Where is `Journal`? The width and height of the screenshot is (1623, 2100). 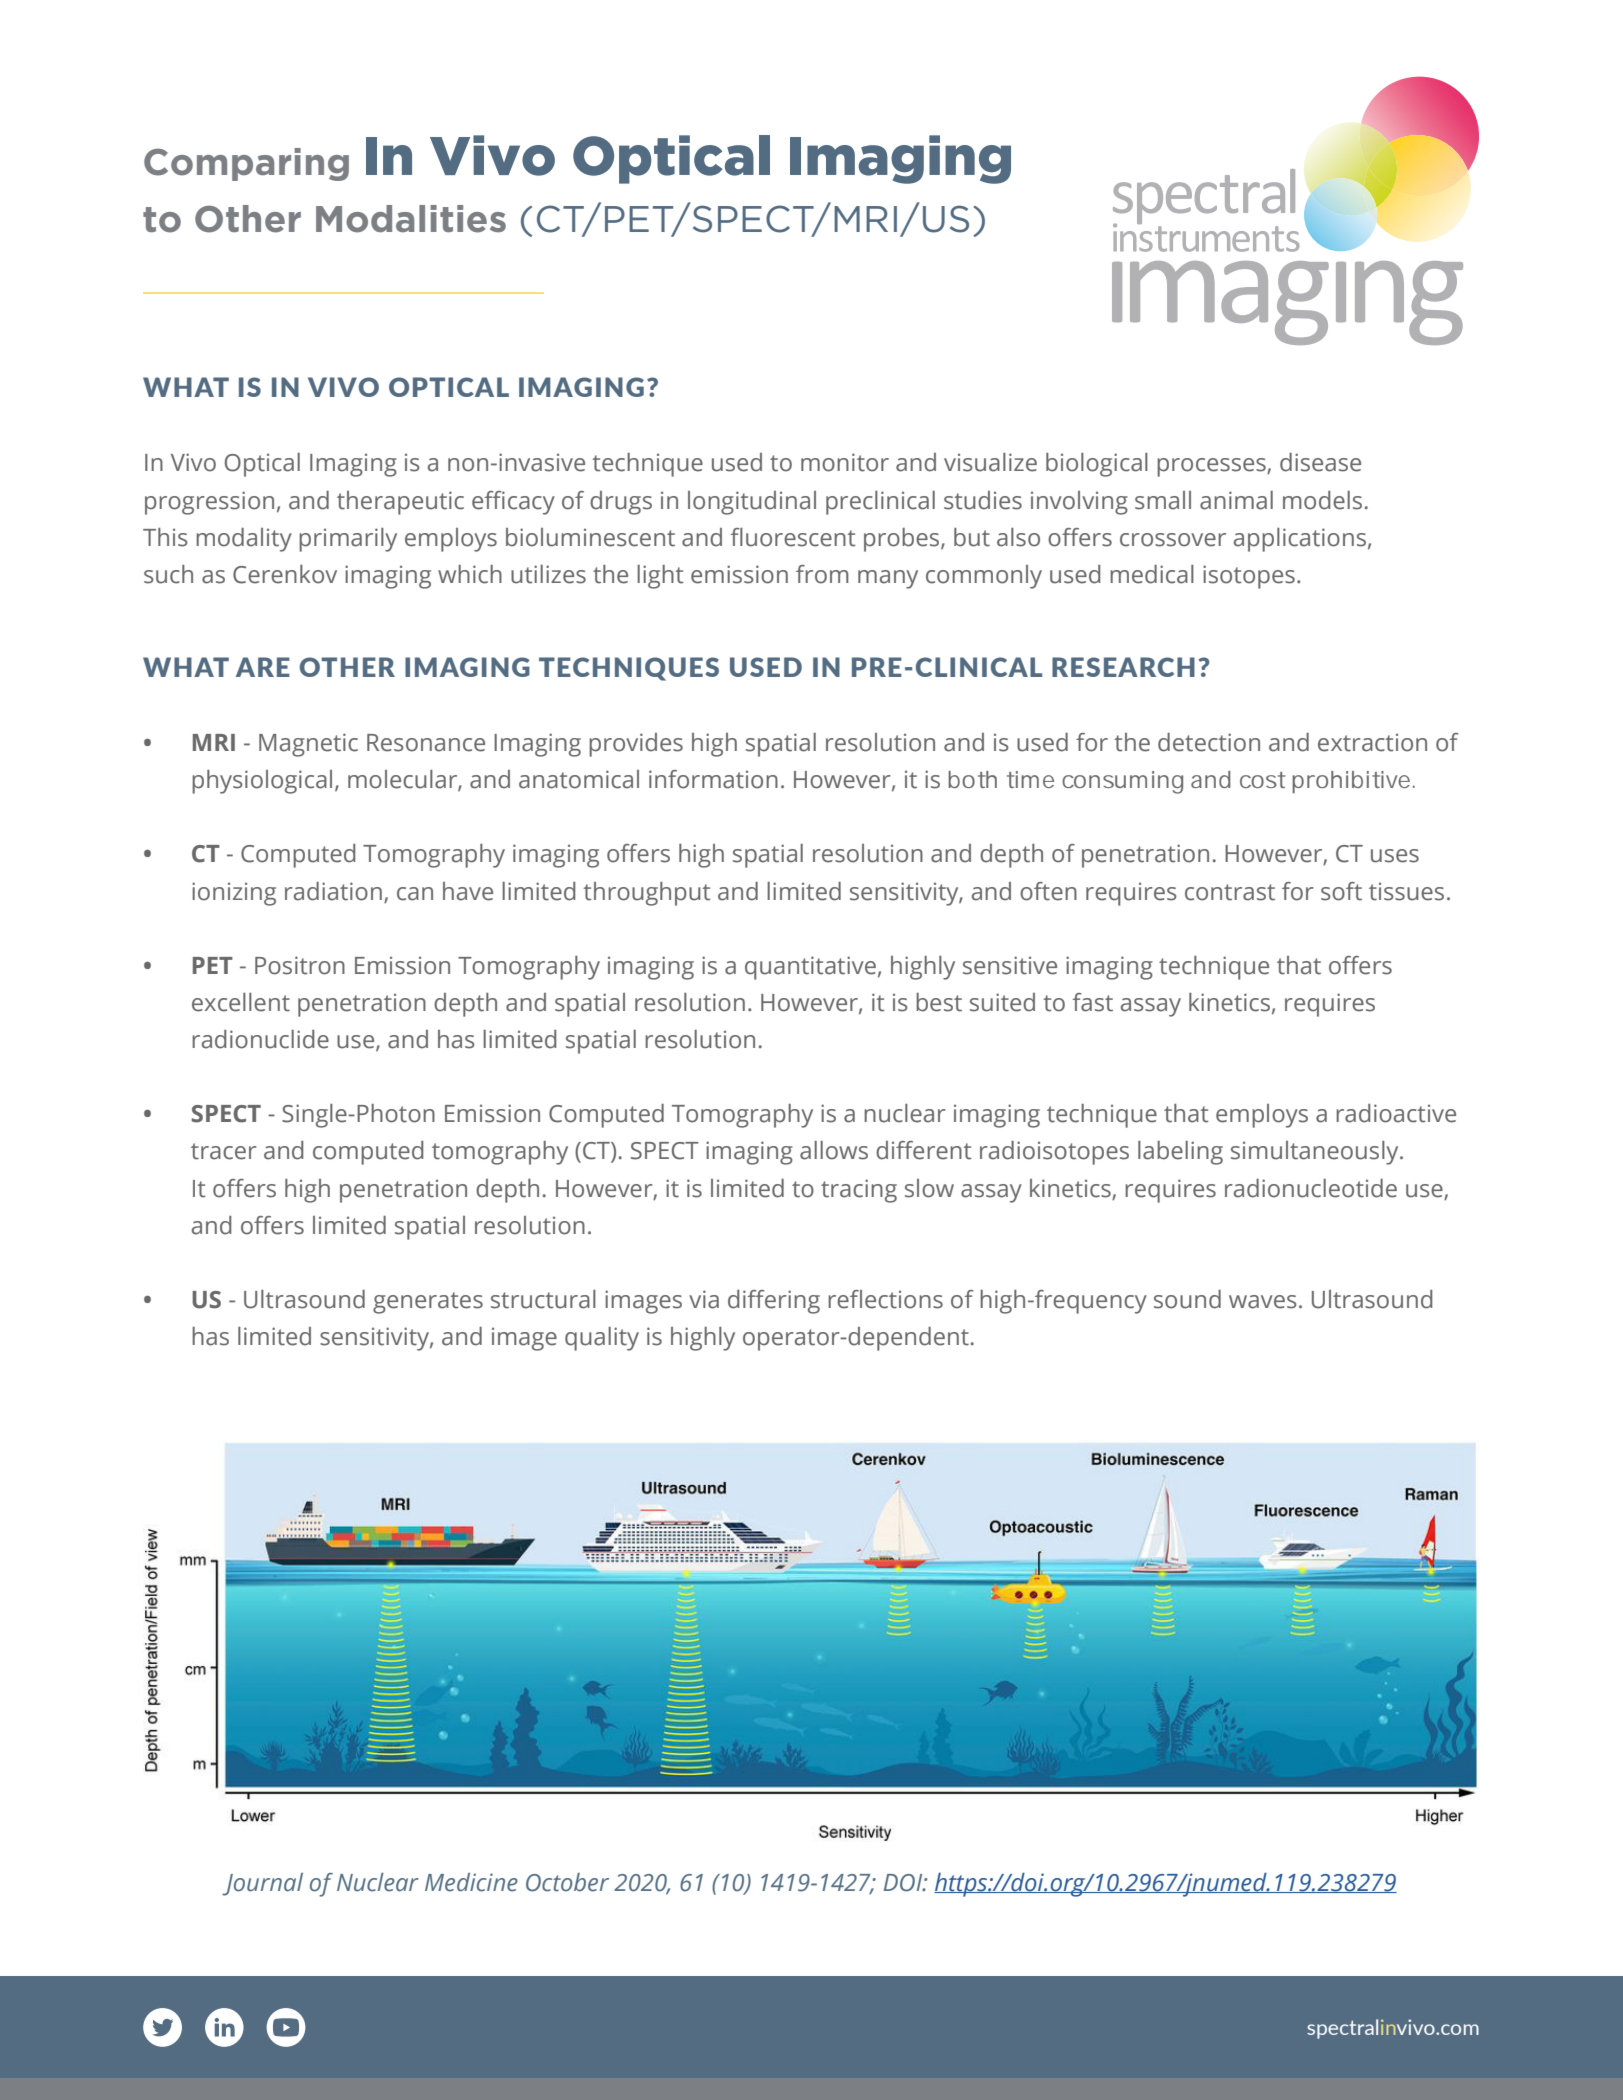 Journal is located at coordinates (262, 1884).
